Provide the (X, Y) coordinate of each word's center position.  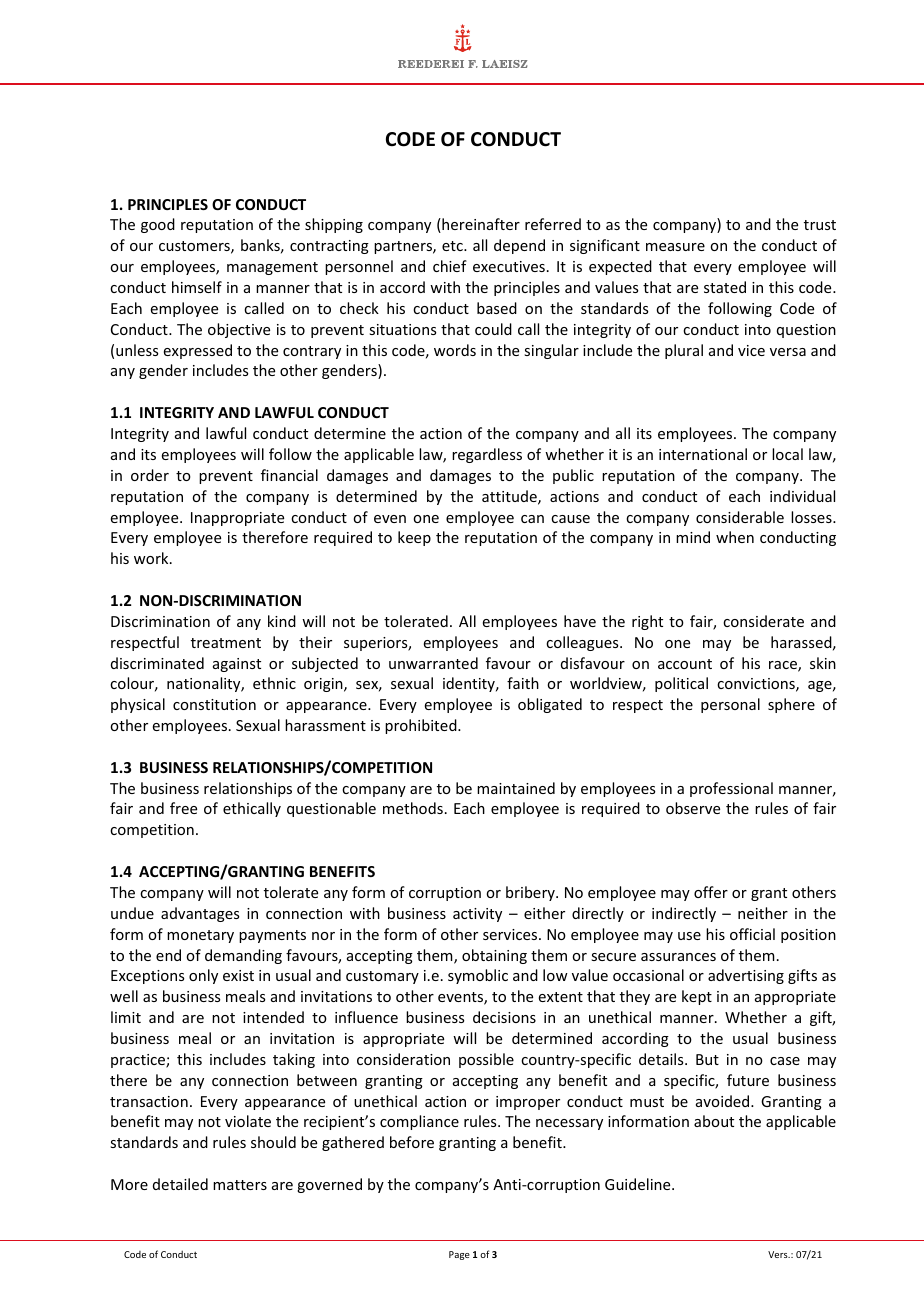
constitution (214, 704)
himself (197, 287)
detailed (180, 1184)
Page (459, 1255)
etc (453, 246)
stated (725, 287)
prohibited (422, 726)
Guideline (639, 1184)
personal (730, 705)
